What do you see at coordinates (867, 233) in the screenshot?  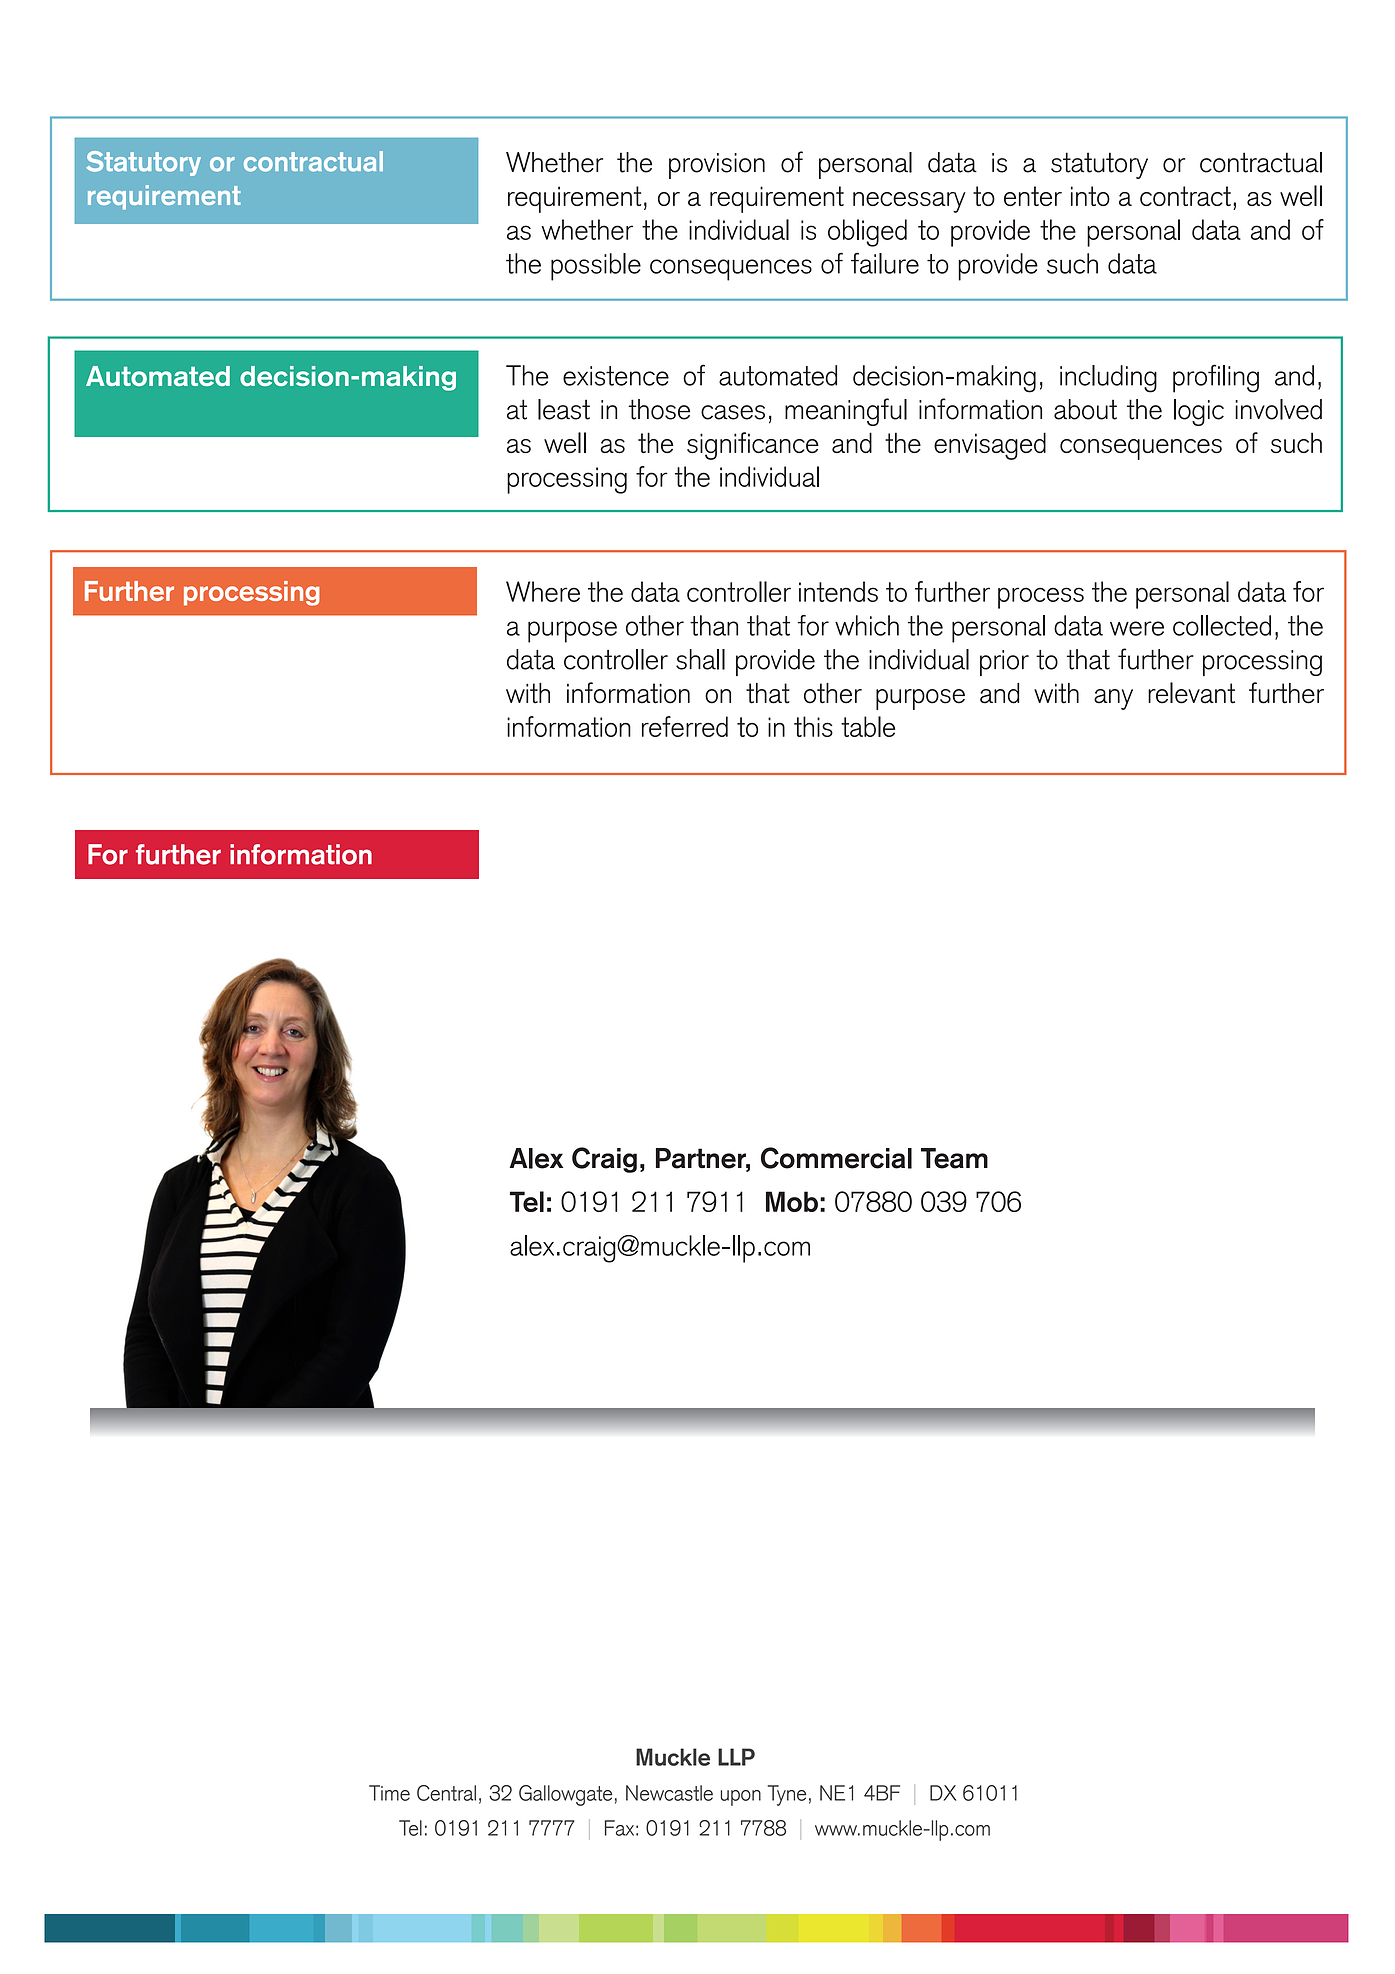 I see `obliged` at bounding box center [867, 233].
